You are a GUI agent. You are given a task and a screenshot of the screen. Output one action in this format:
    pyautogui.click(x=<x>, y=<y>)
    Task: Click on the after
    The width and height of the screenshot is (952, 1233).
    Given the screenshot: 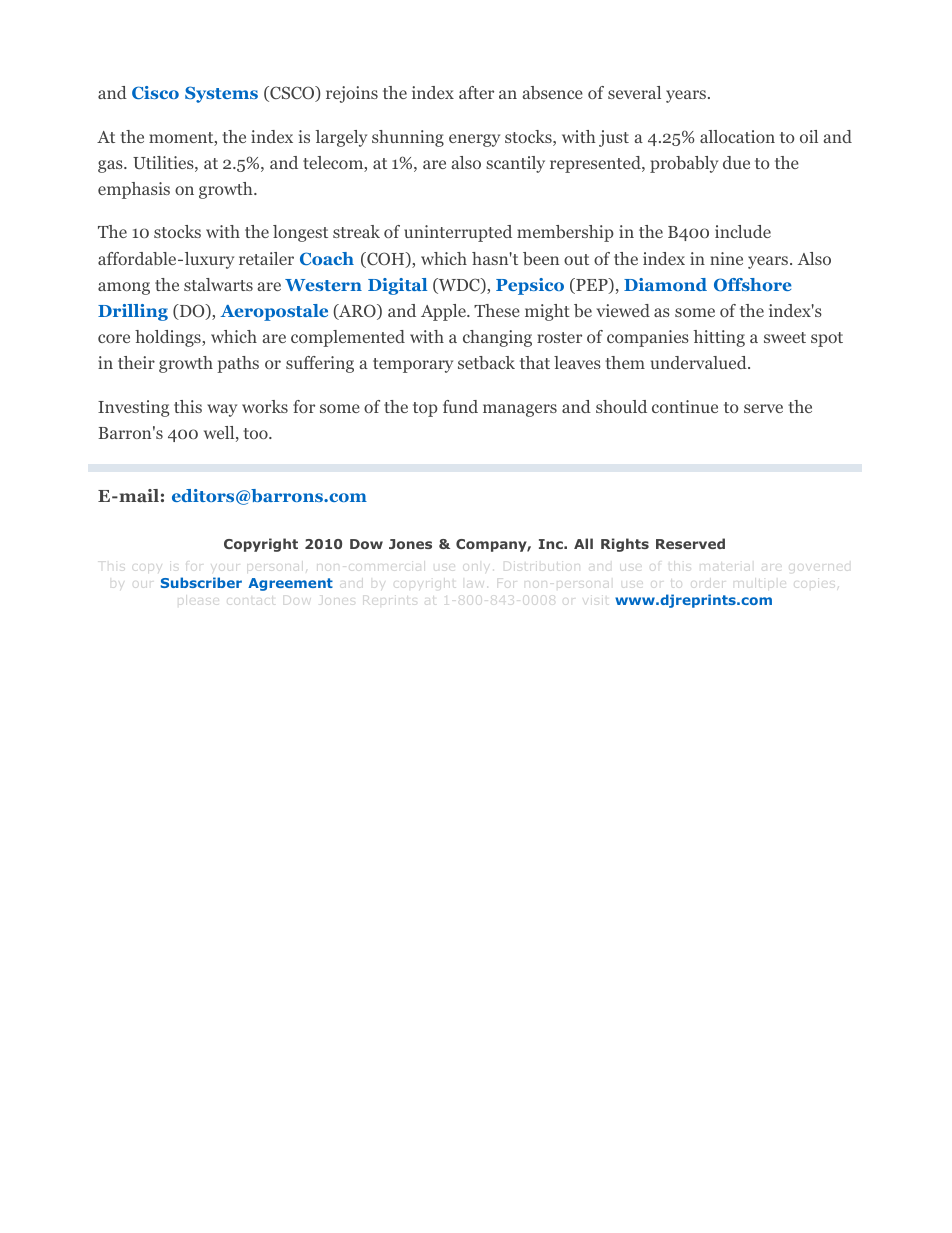 What is the action you would take?
    pyautogui.click(x=476, y=92)
